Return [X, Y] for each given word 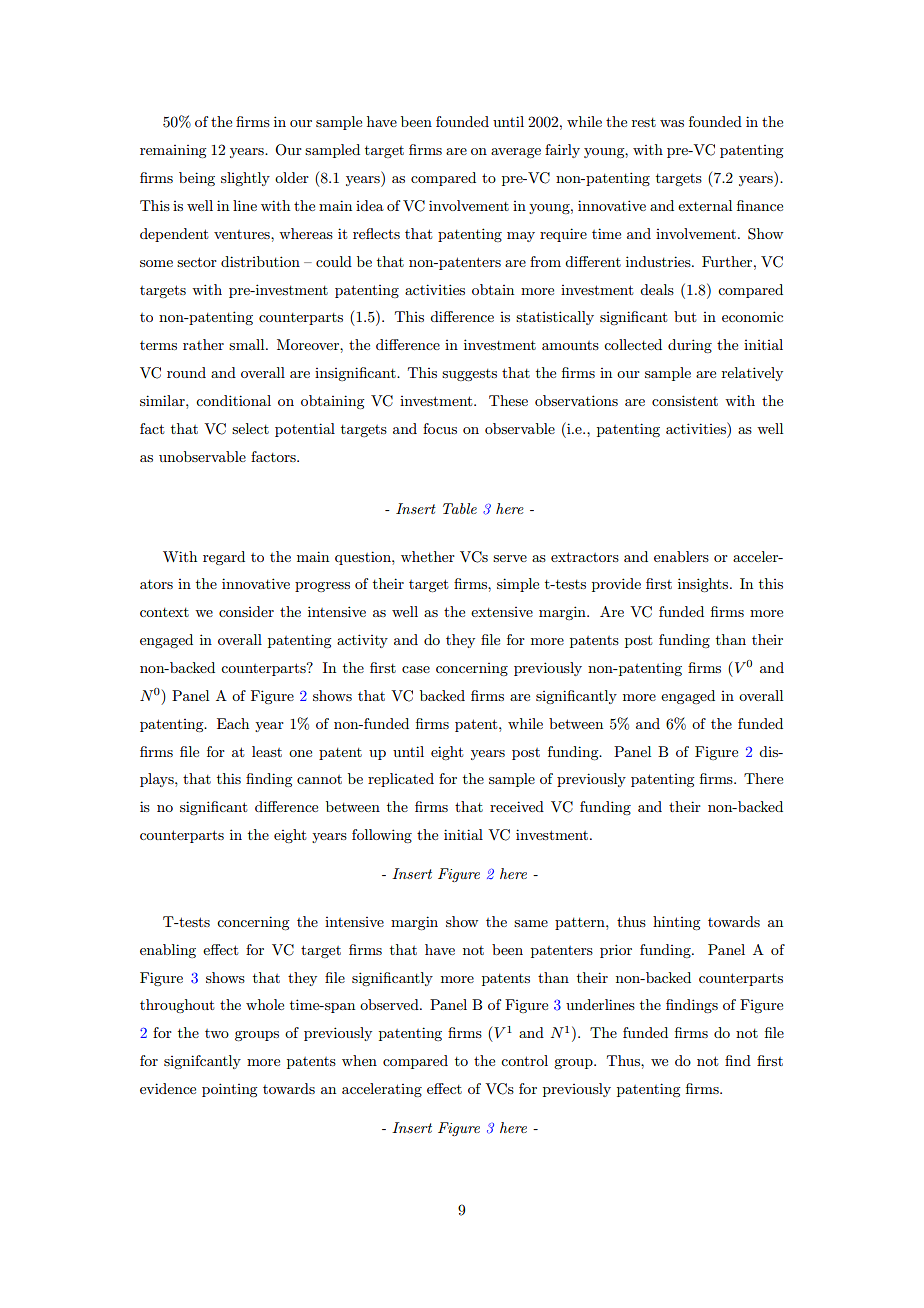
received [517, 806]
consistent [685, 400]
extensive [502, 612]
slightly [245, 179]
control [524, 1060]
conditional [233, 400]
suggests [469, 375]
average [516, 153]
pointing [229, 1090]
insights [704, 585]
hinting [676, 923]
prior [616, 951]
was [672, 123]
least [267, 751]
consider [246, 611]
